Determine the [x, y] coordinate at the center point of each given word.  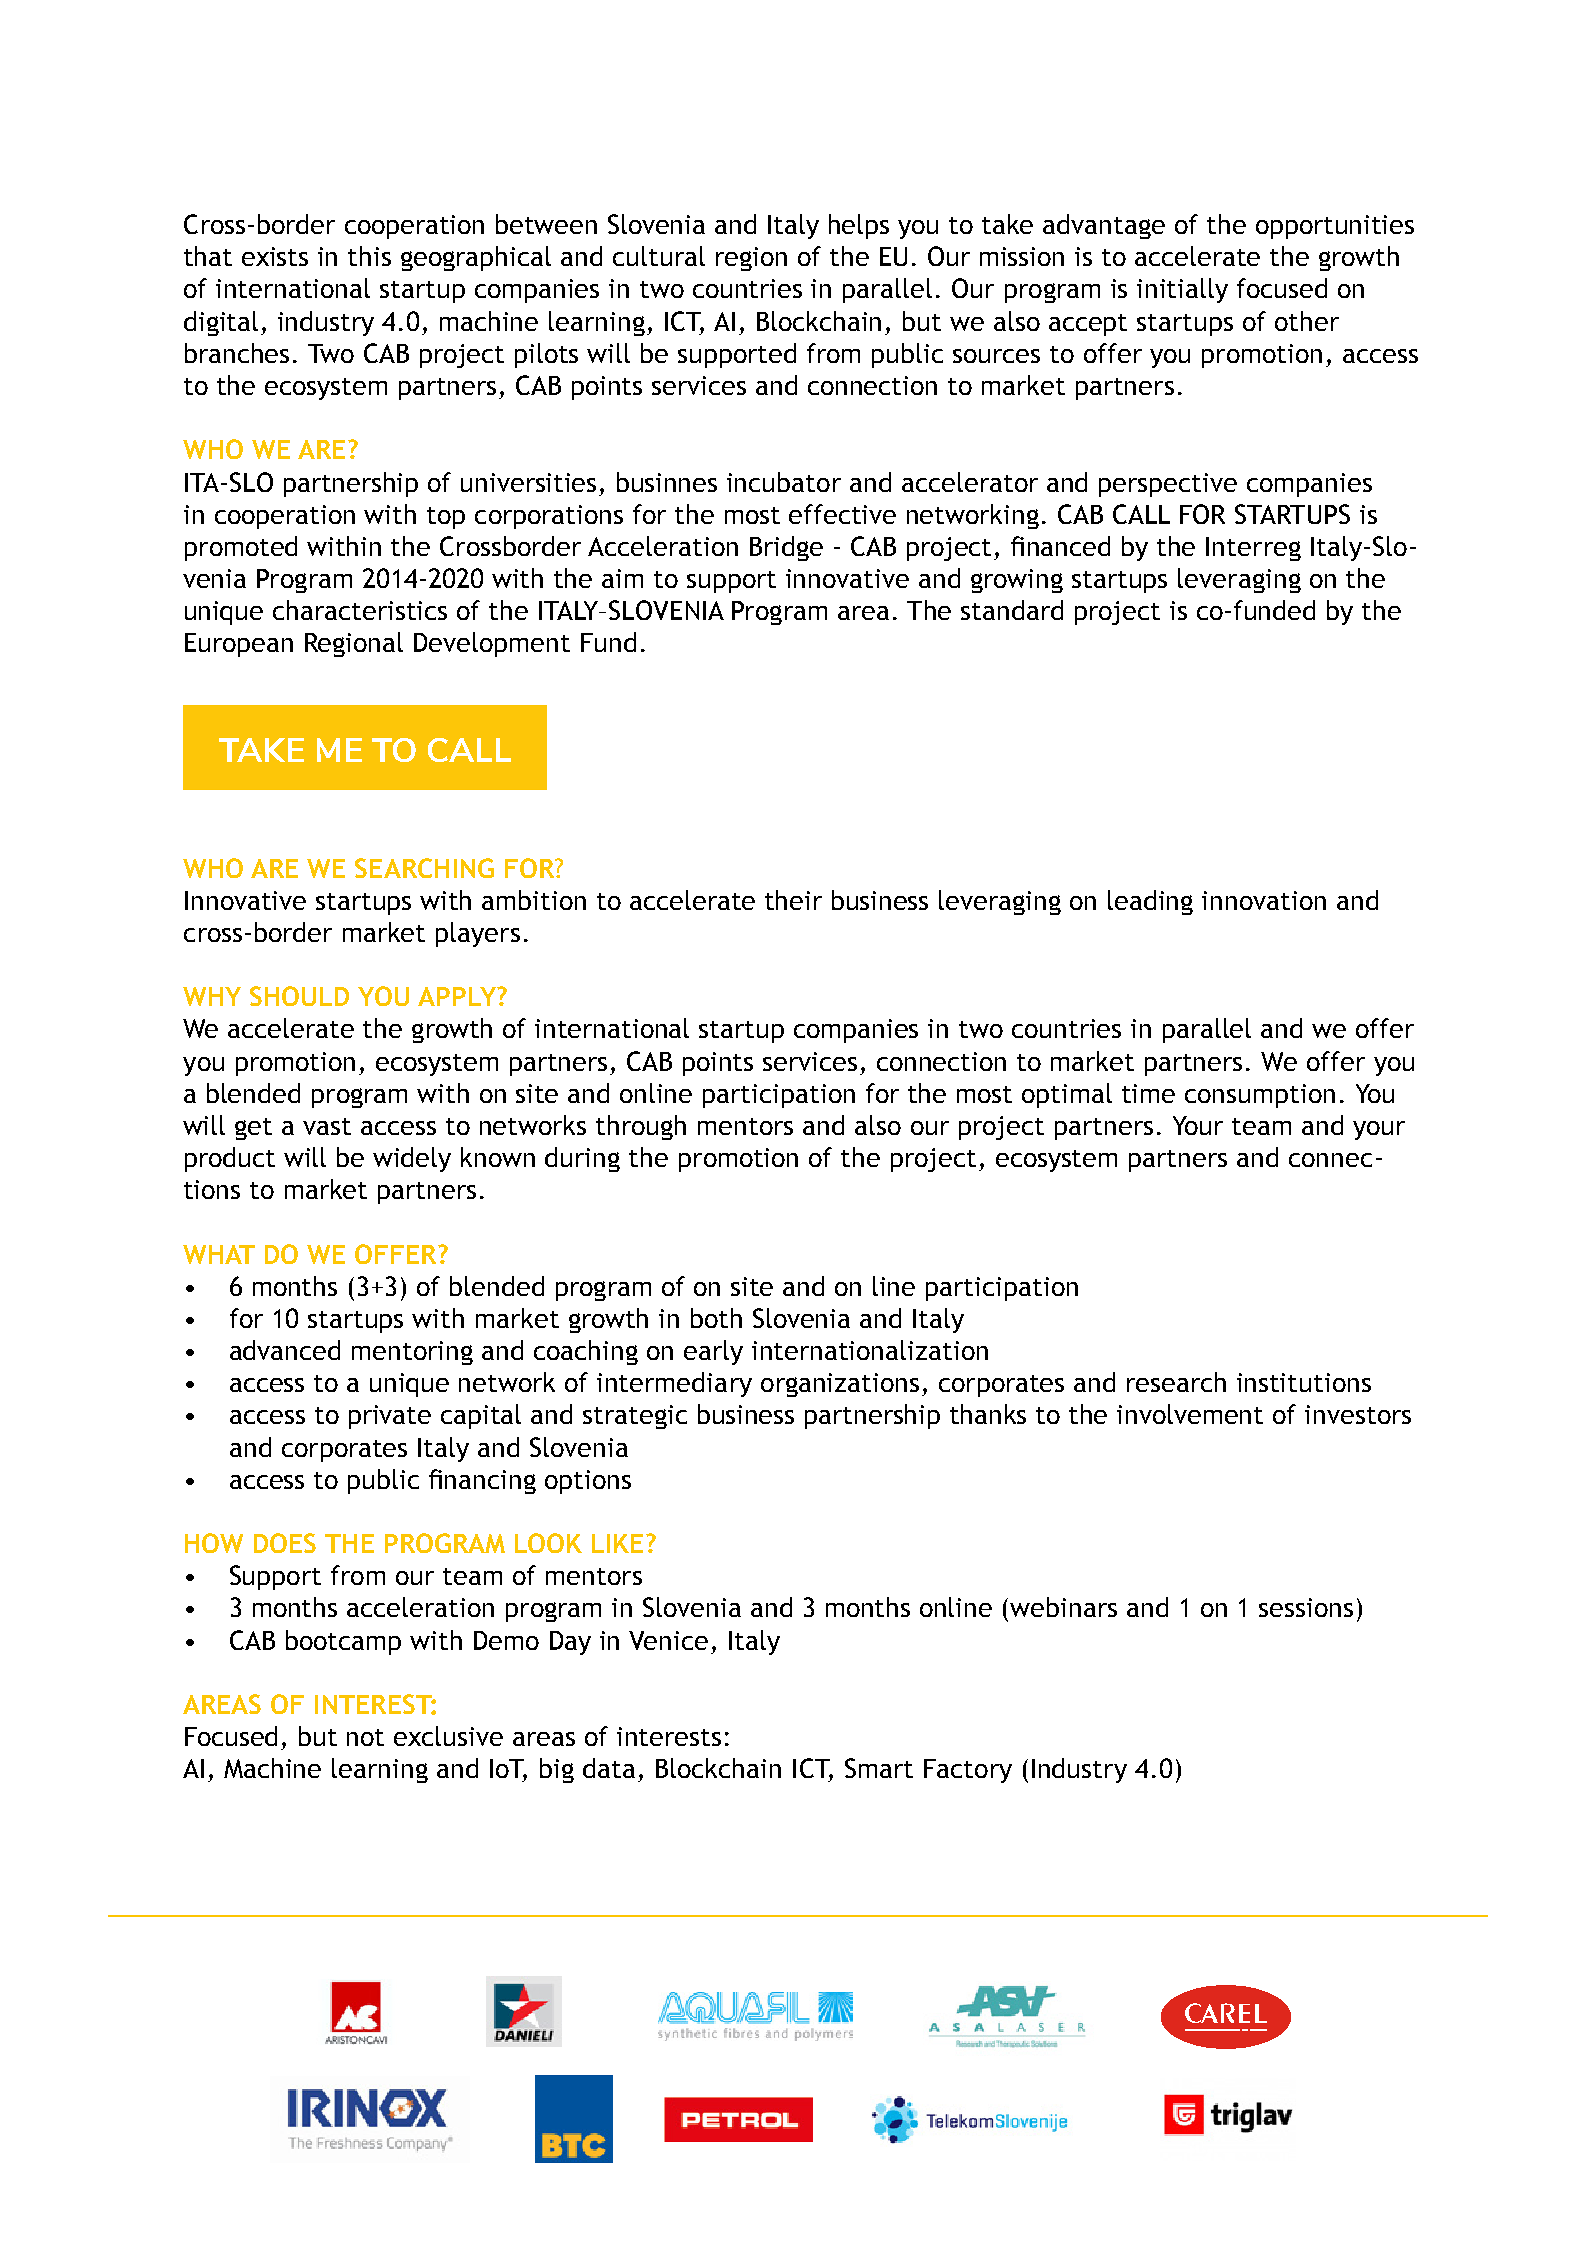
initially [1182, 290]
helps [859, 226]
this [369, 256]
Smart [879, 1768]
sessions [1306, 1607]
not [365, 1737]
